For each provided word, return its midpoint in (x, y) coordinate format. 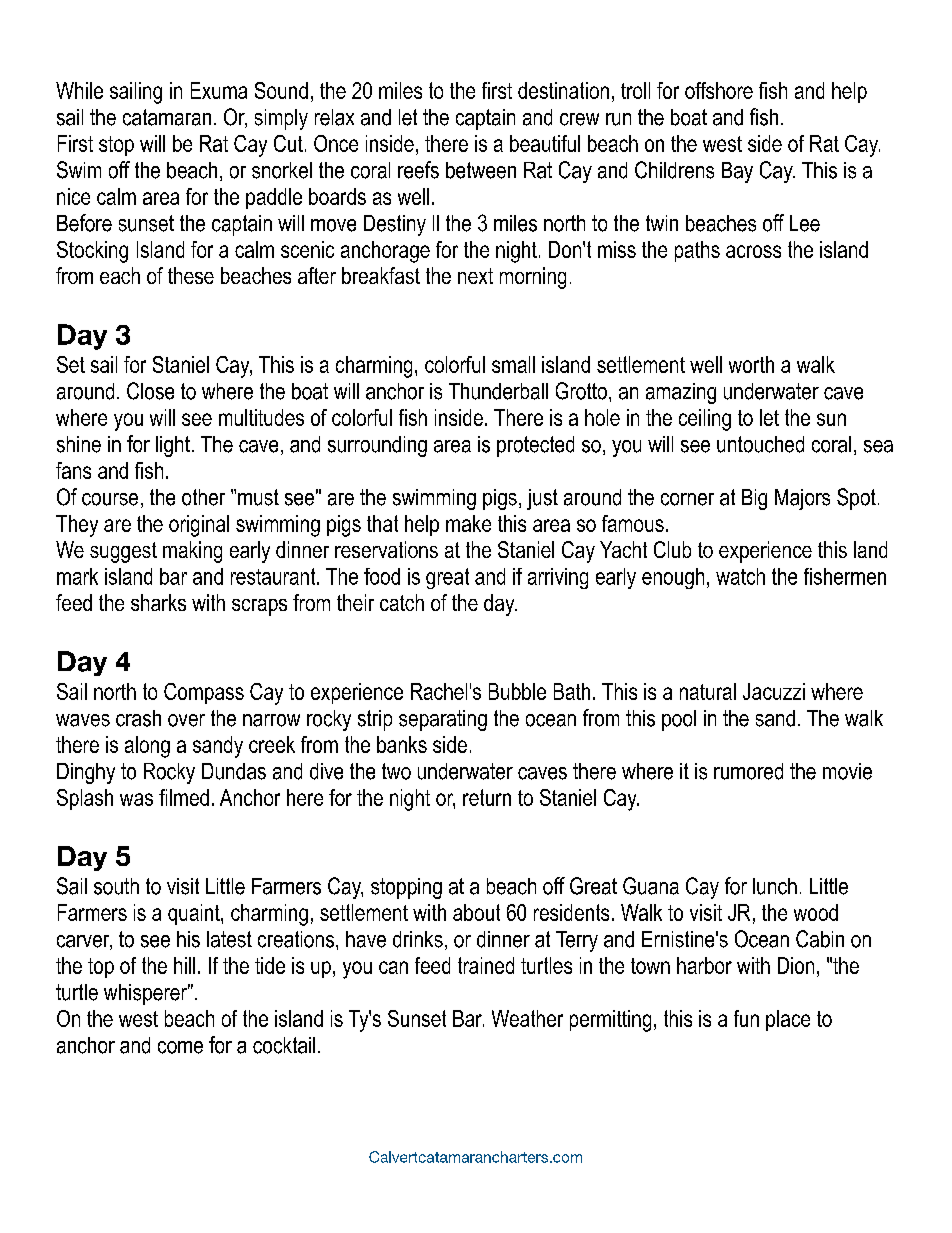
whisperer (147, 994)
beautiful (545, 143)
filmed (184, 797)
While (79, 90)
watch (740, 576)
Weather (527, 1018)
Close (150, 391)
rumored (748, 771)
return (487, 797)
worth (751, 364)
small (513, 364)
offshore (719, 90)
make (468, 523)
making (192, 552)
